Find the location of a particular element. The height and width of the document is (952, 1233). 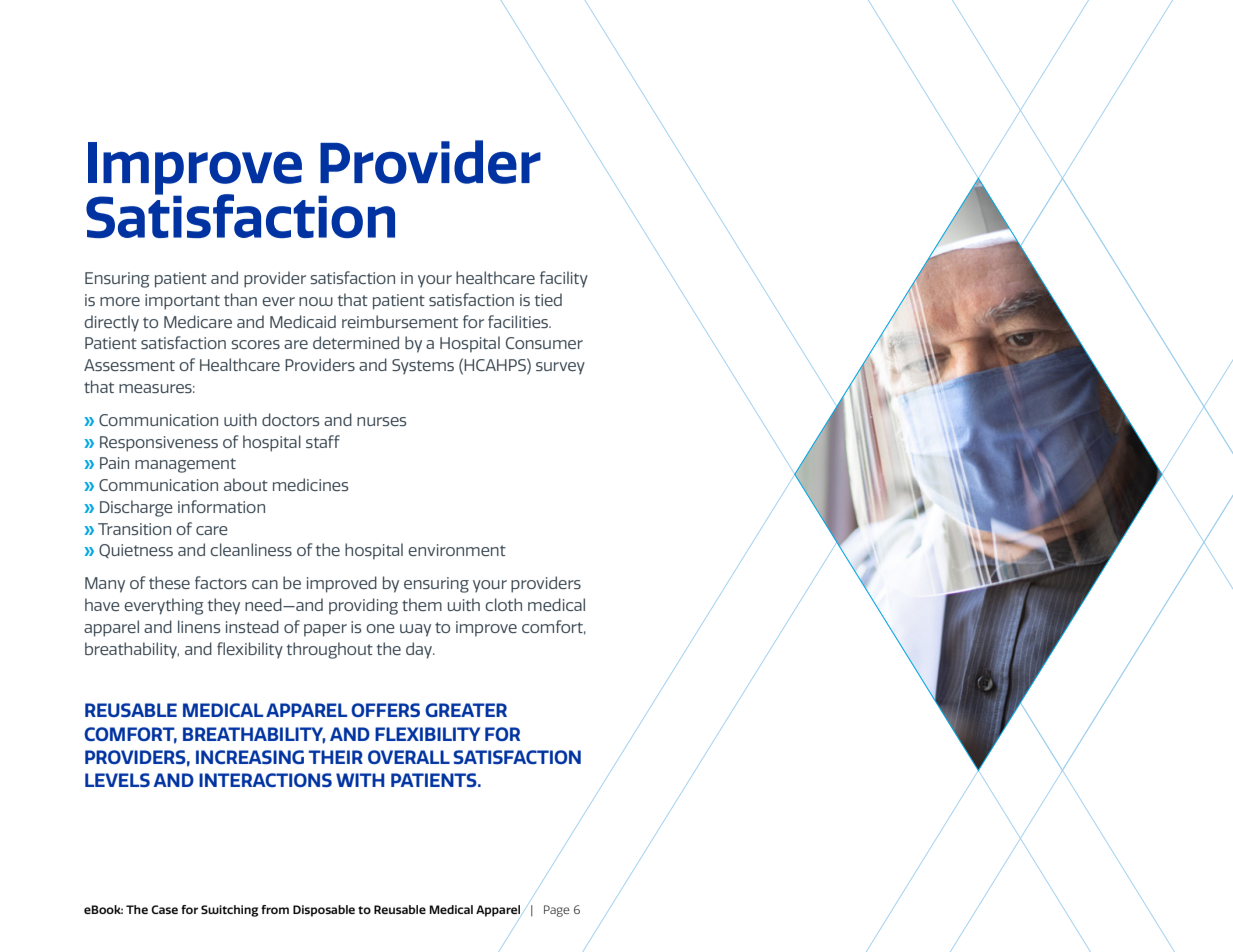

environment is located at coordinates (457, 550).
